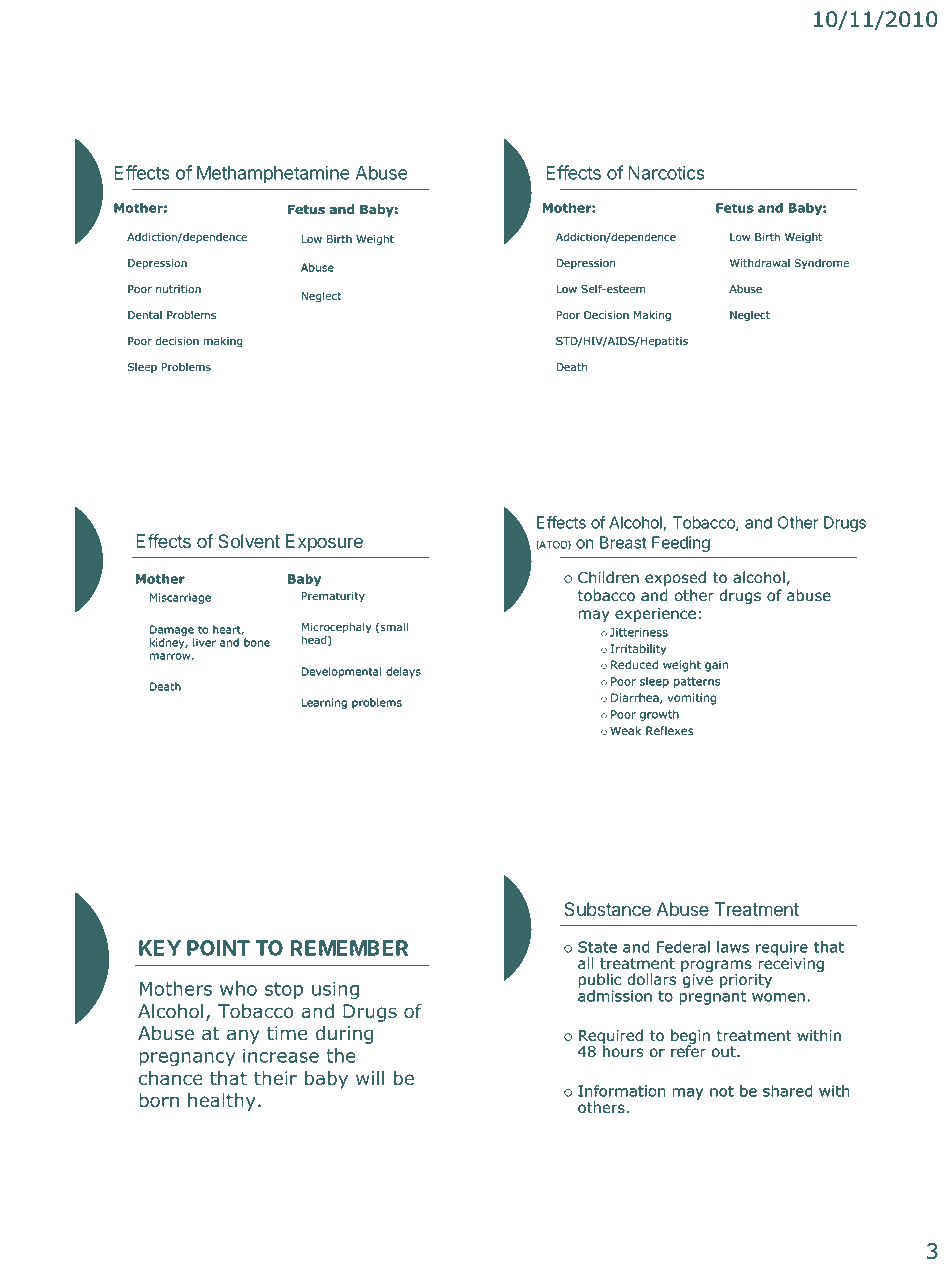  I want to click on not, so click(722, 1091).
